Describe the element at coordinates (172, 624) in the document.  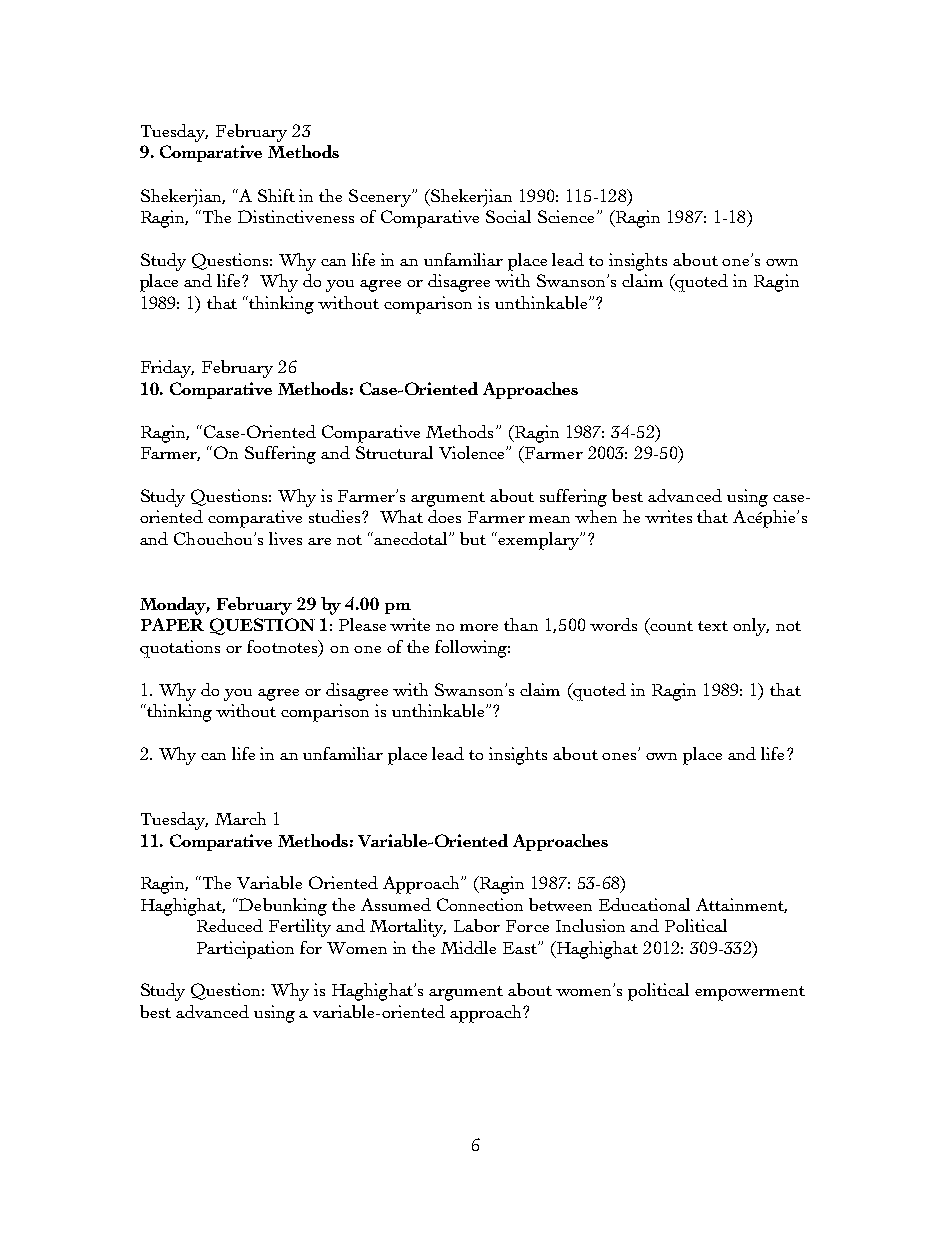
I see `PAPER` at that location.
